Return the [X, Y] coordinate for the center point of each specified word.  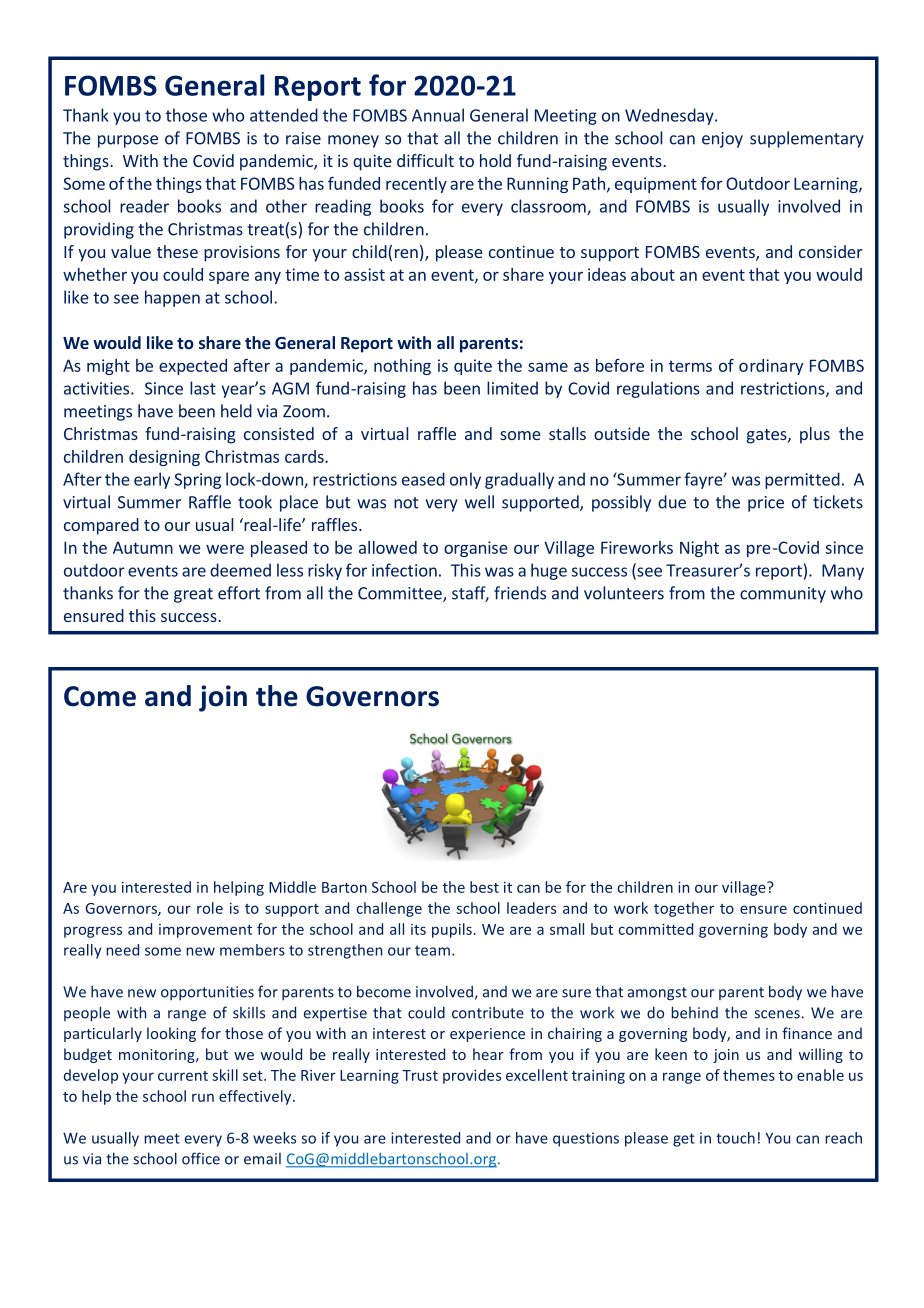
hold [495, 160]
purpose [128, 141]
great [193, 595]
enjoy [722, 140]
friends [520, 593]
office [201, 1158]
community [783, 595]
